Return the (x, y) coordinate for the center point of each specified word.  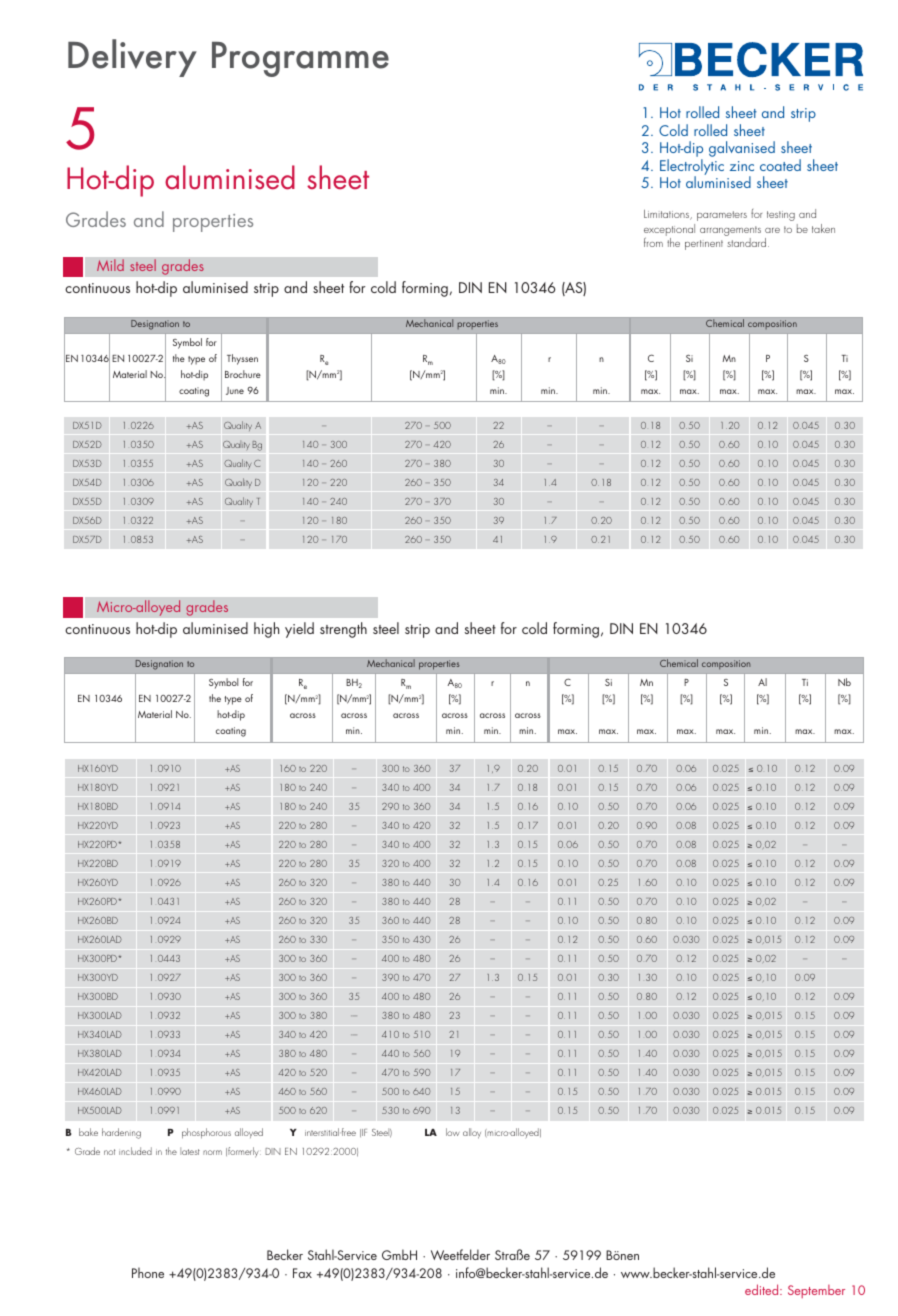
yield (299, 630)
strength (343, 630)
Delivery (132, 58)
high (266, 630)
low (452, 1132)
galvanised (742, 149)
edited (763, 1289)
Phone (148, 1272)
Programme (300, 59)
